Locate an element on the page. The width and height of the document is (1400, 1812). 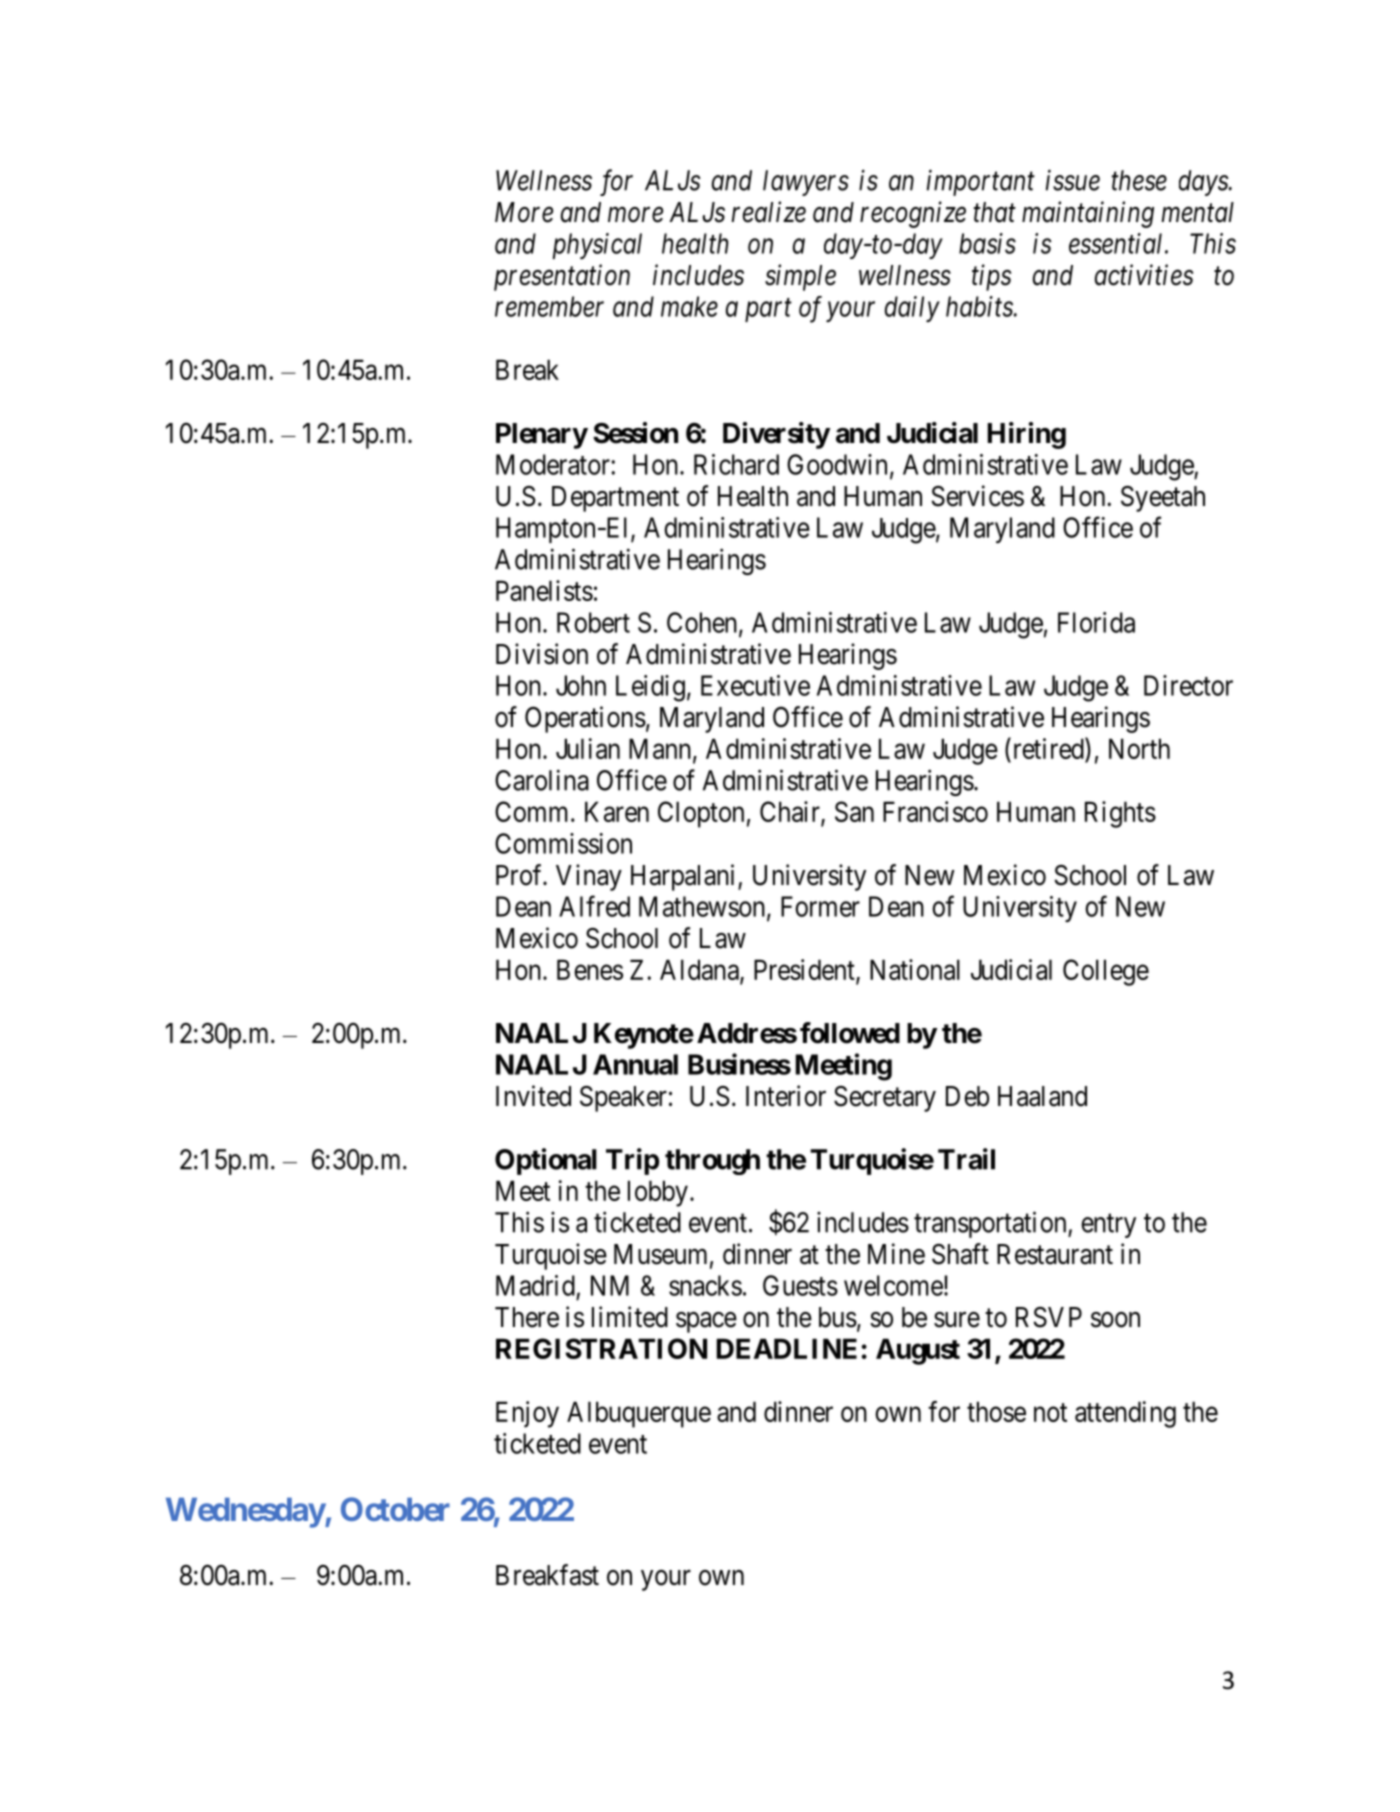
Invited is located at coordinates (533, 1096).
